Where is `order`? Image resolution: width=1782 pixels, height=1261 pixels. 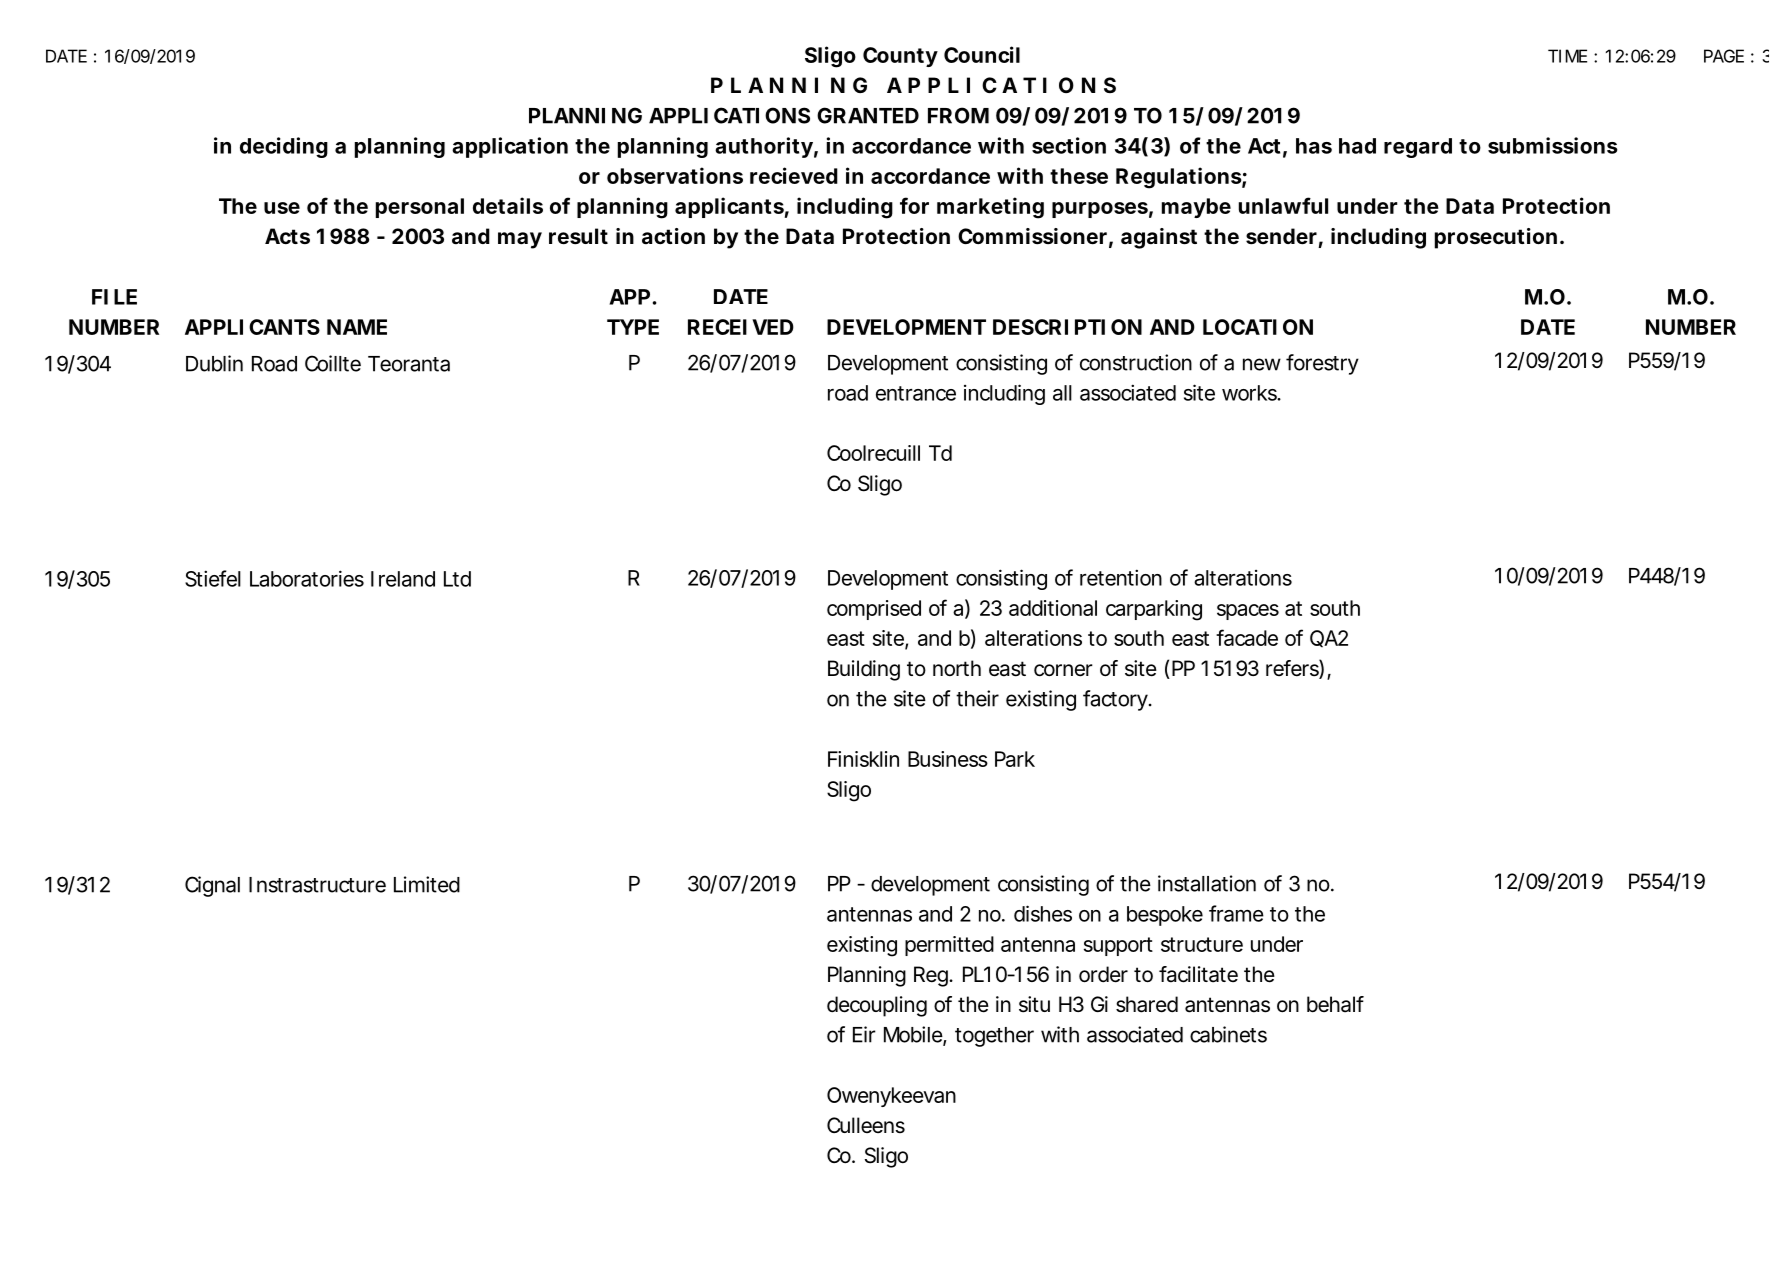 order is located at coordinates (1103, 974).
